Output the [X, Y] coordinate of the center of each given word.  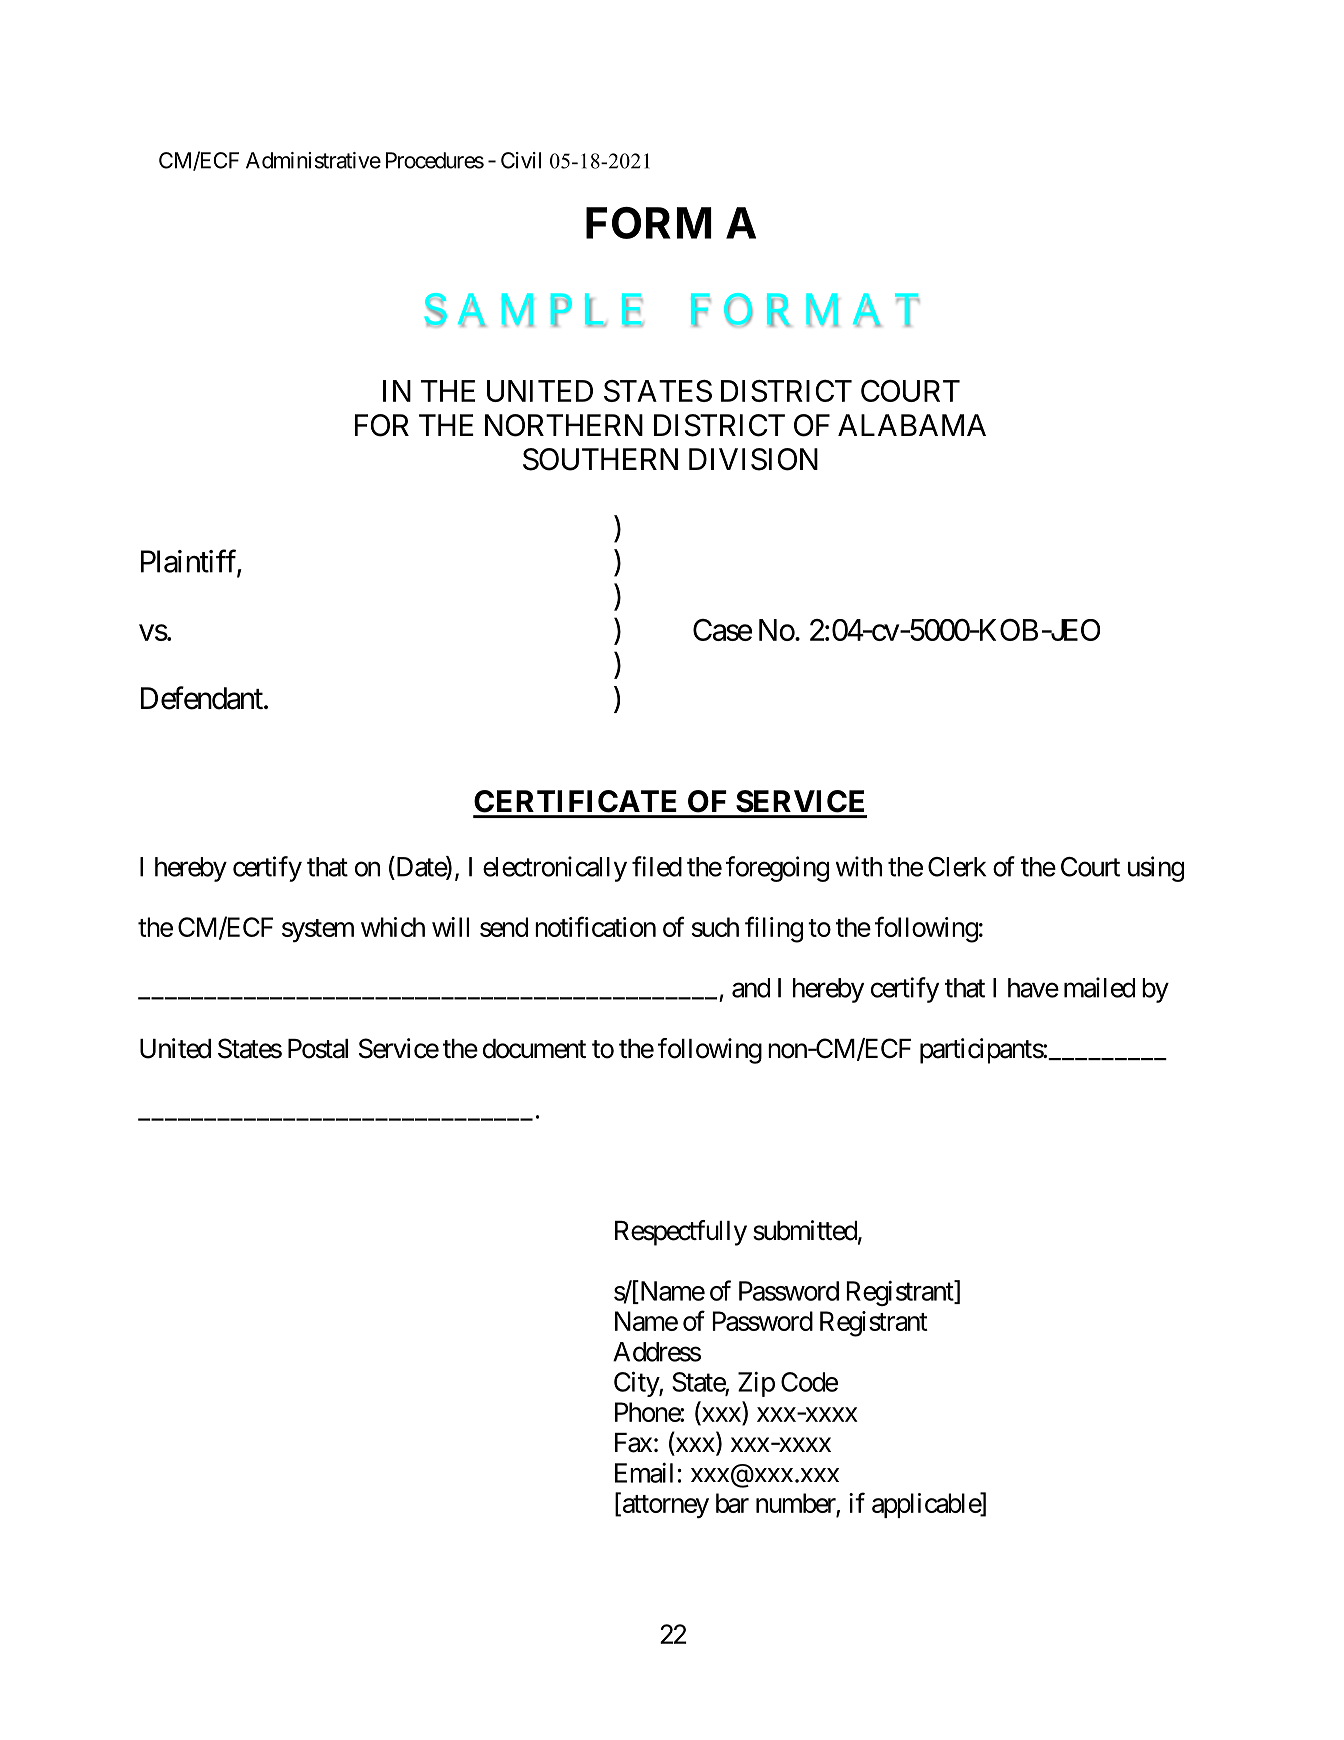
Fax [633, 1443]
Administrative [313, 160]
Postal [318, 1049]
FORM [649, 223]
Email [644, 1473]
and [751, 988]
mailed [1099, 987]
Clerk [957, 867]
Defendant [202, 698]
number [796, 1503]
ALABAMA [912, 425]
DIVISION [753, 459]
